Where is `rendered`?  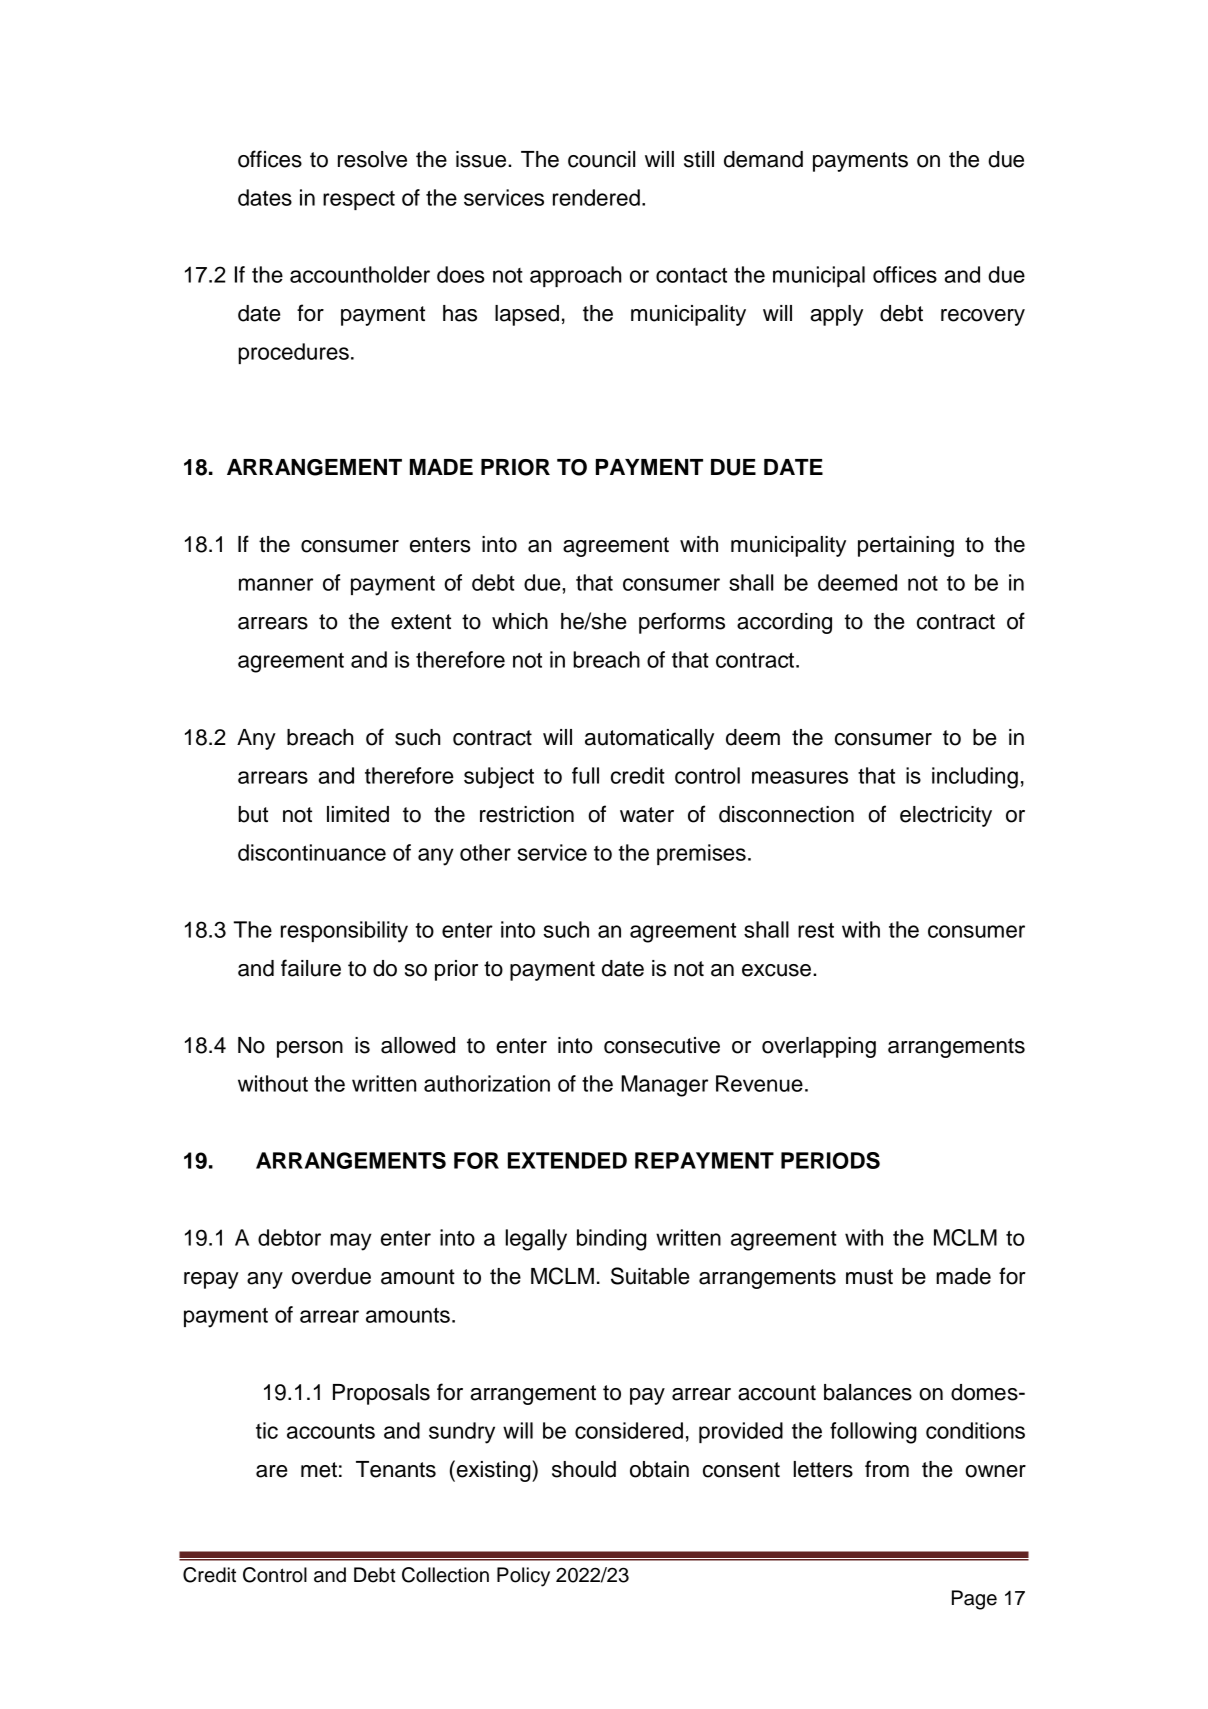 rendered is located at coordinates (596, 197).
